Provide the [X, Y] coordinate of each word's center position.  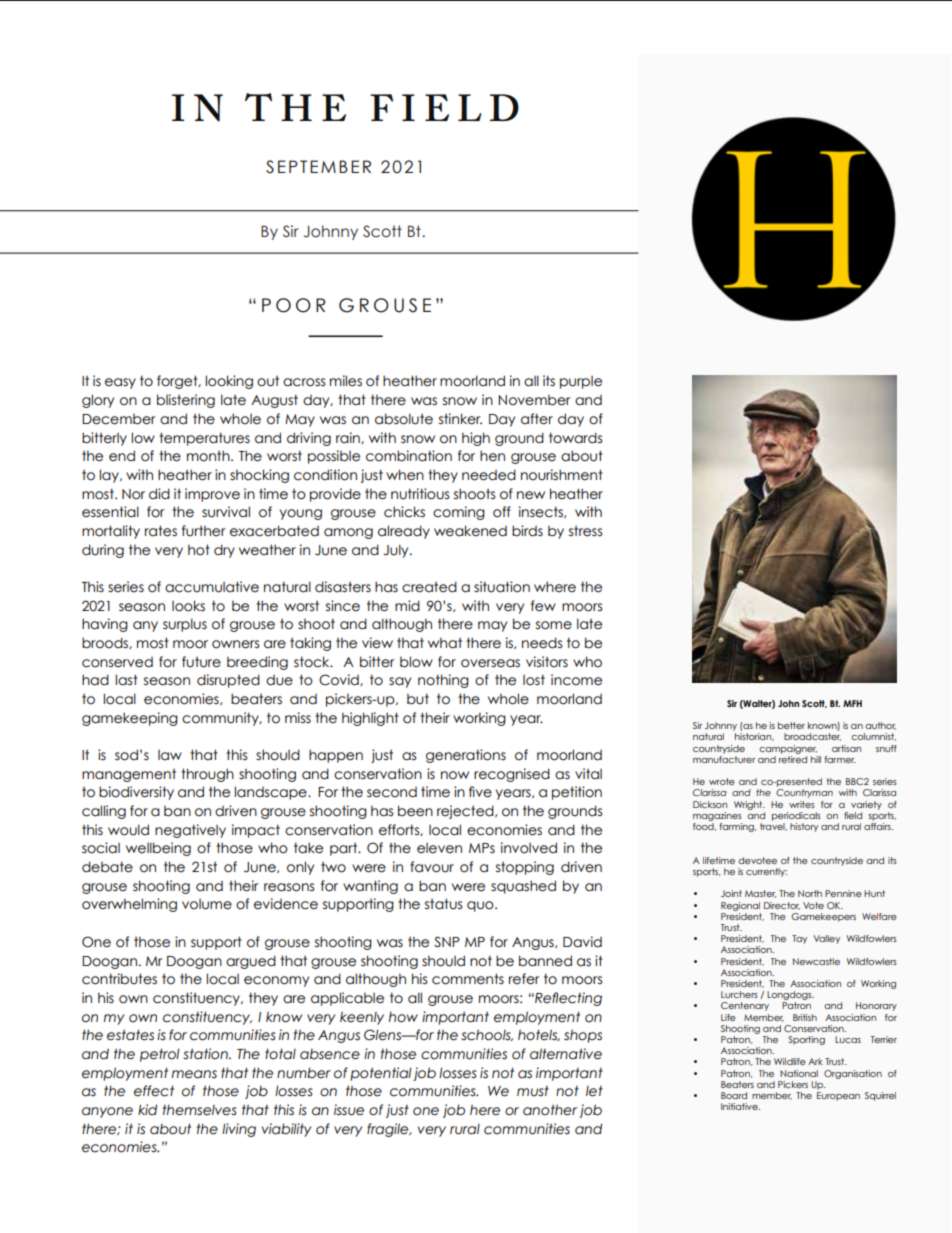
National [799, 1073]
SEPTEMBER [318, 167]
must [533, 1091]
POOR [293, 305]
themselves [200, 1110]
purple [581, 382]
